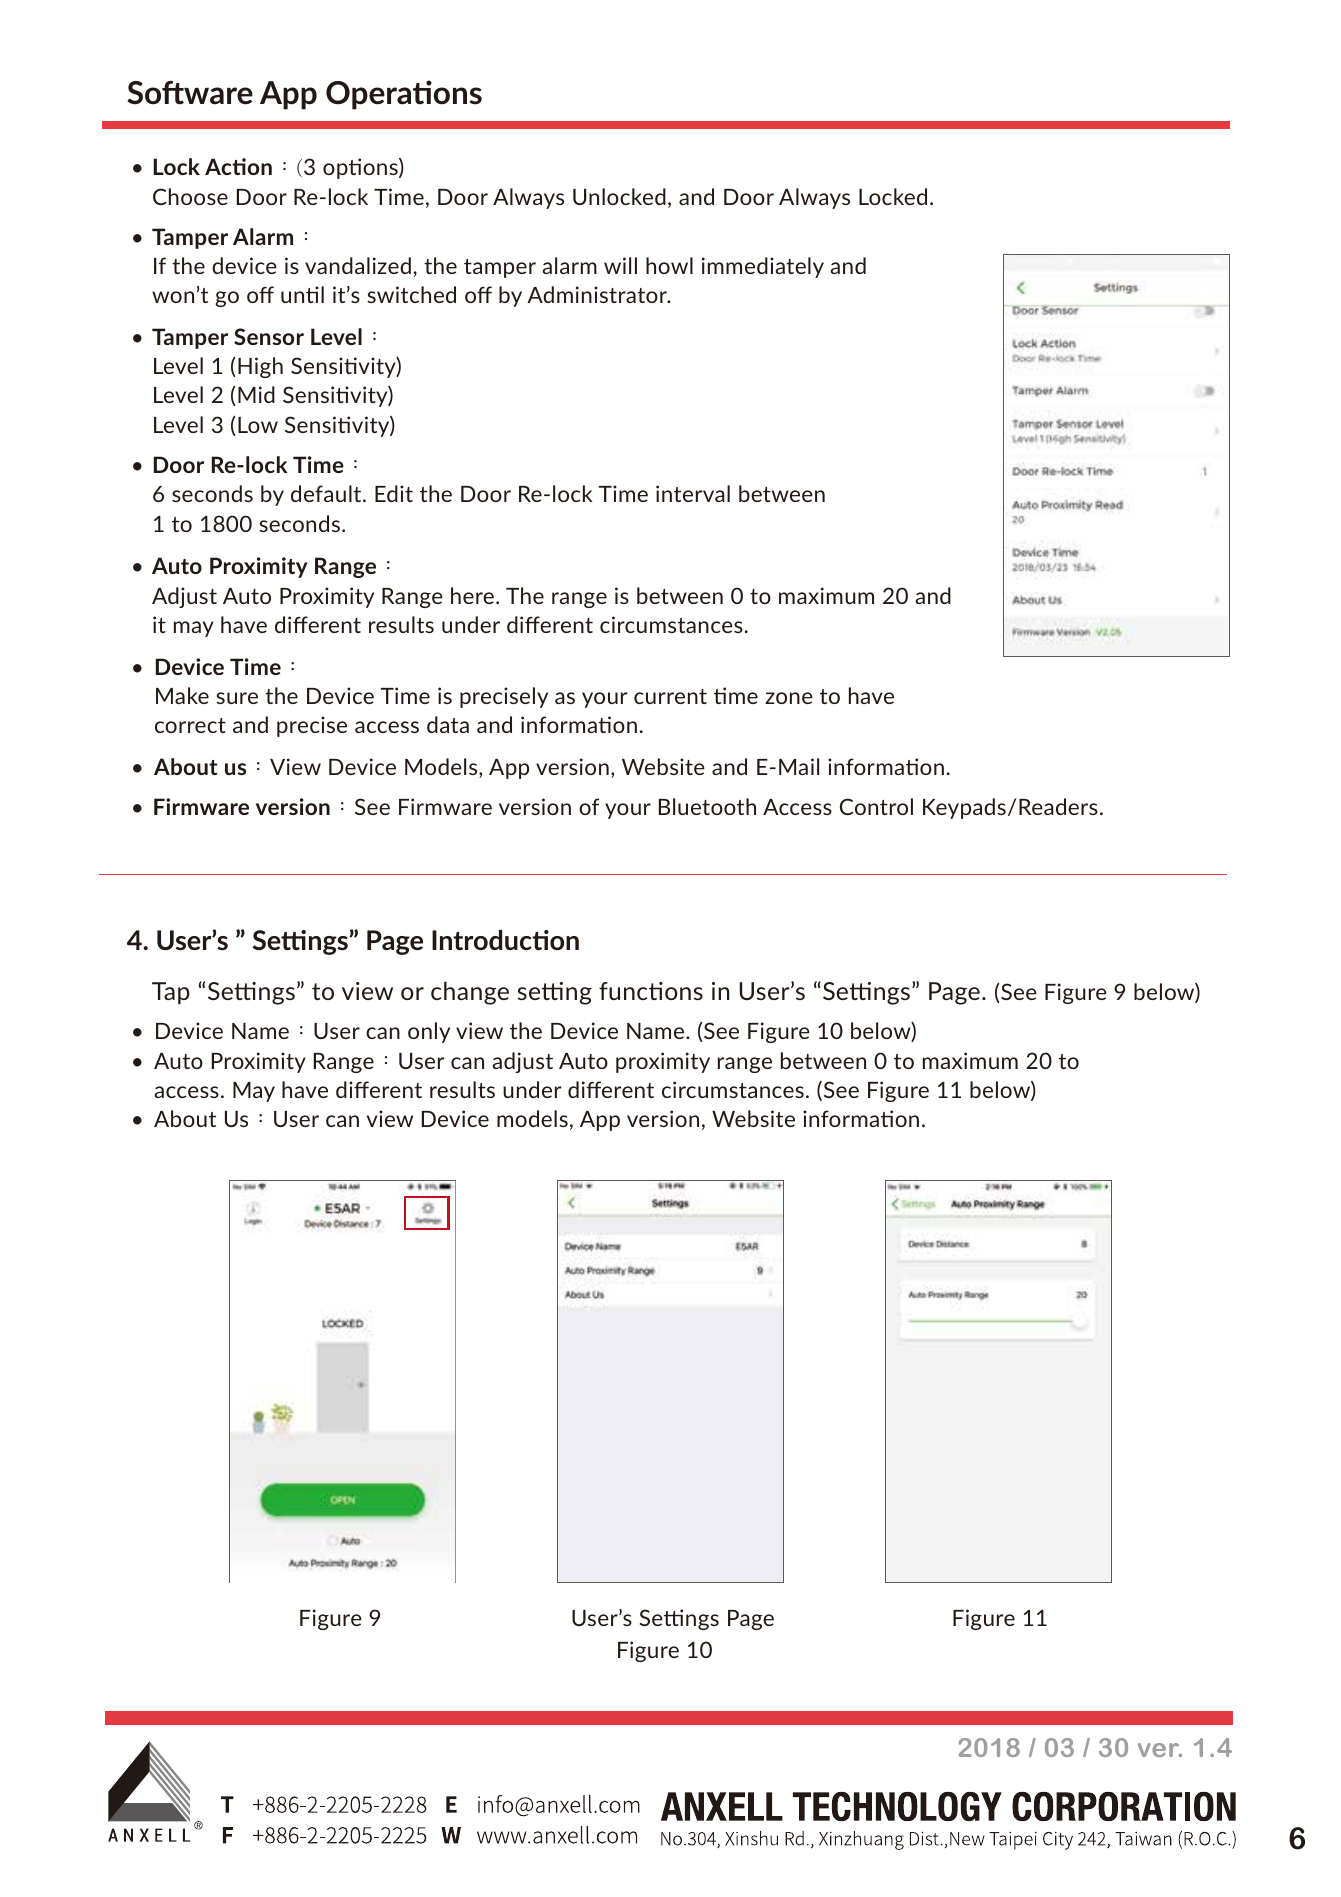 Image resolution: width=1341 pixels, height=1897 pixels. Describe the element at coordinates (693, 493) in the image. I see `interval` at that location.
